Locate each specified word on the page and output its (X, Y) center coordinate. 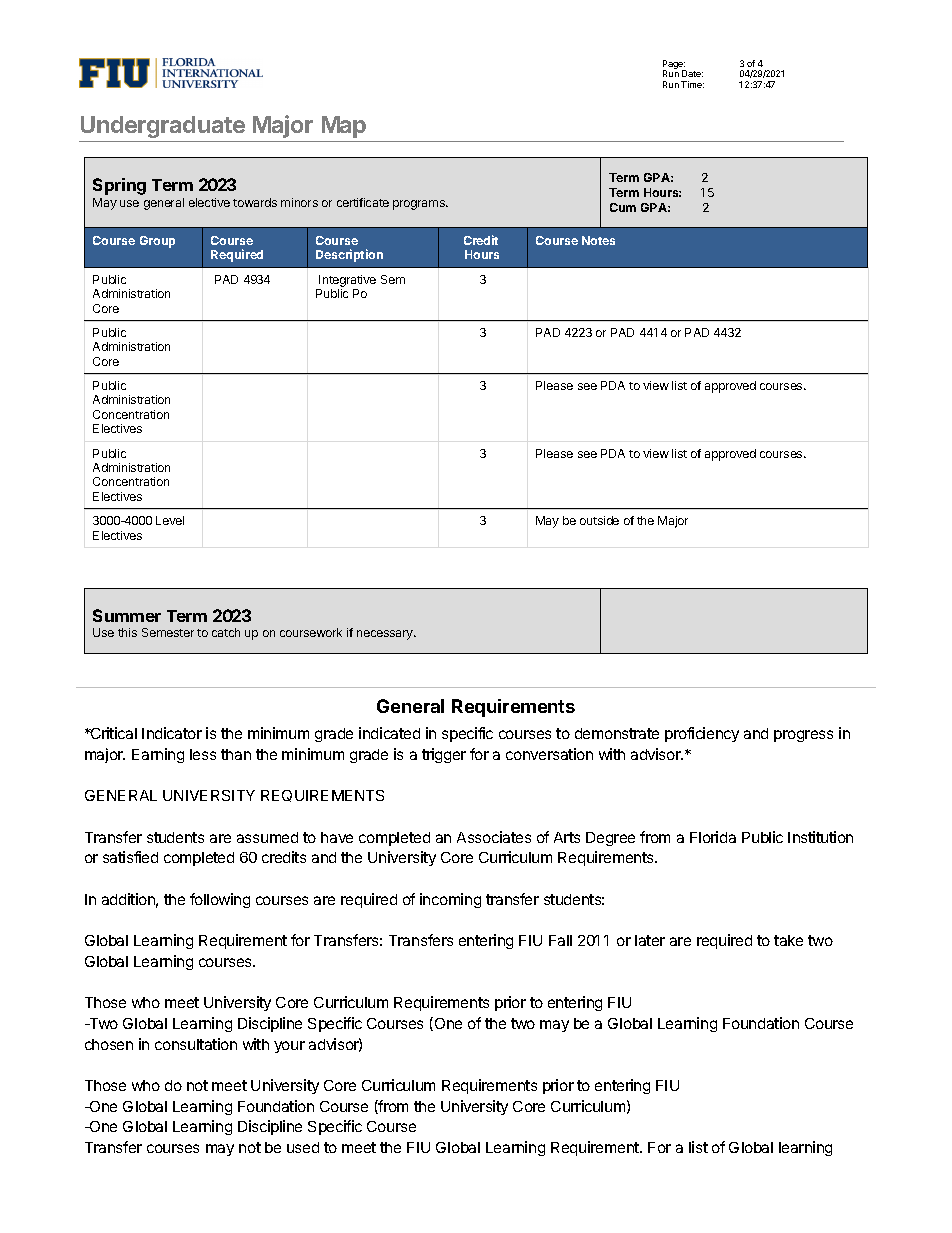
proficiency (702, 734)
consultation (196, 1044)
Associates (494, 837)
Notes (598, 240)
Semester (168, 632)
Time (692, 84)
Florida (713, 837)
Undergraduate (163, 127)
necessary (386, 635)
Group (157, 242)
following (220, 900)
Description (349, 255)
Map (344, 127)
